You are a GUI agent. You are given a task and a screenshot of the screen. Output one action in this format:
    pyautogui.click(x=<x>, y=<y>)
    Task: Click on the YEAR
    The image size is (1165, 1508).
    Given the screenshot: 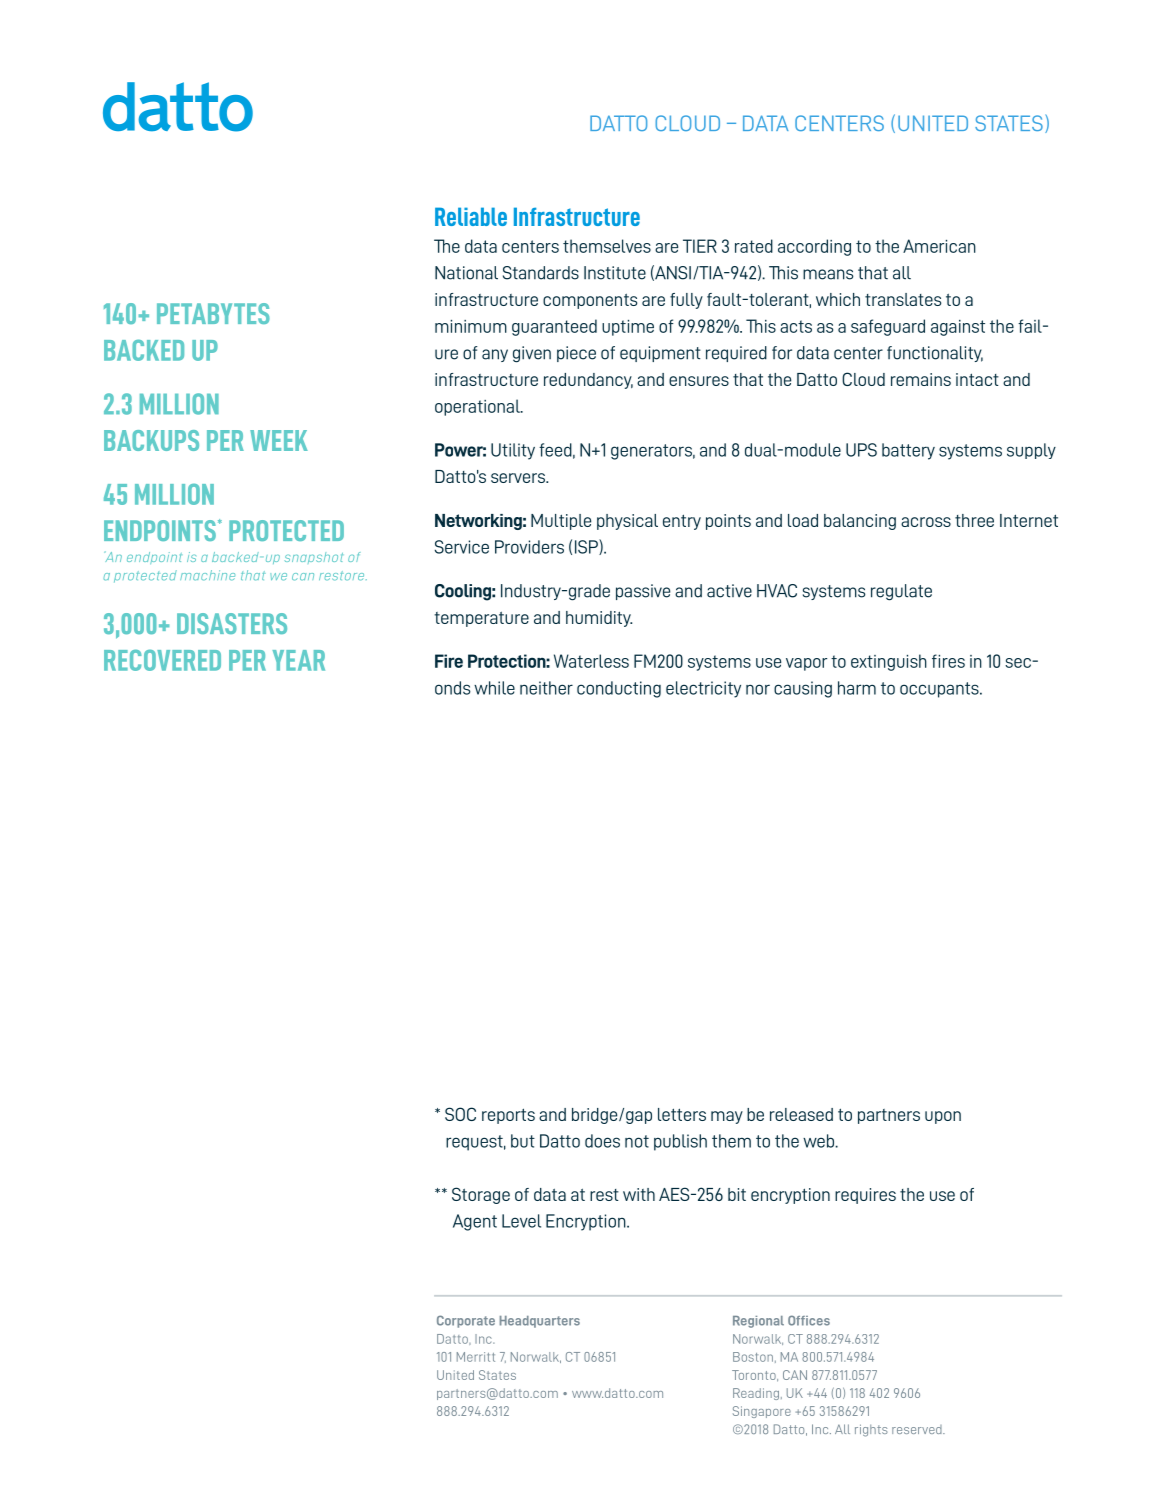 What is the action you would take?
    pyautogui.click(x=298, y=660)
